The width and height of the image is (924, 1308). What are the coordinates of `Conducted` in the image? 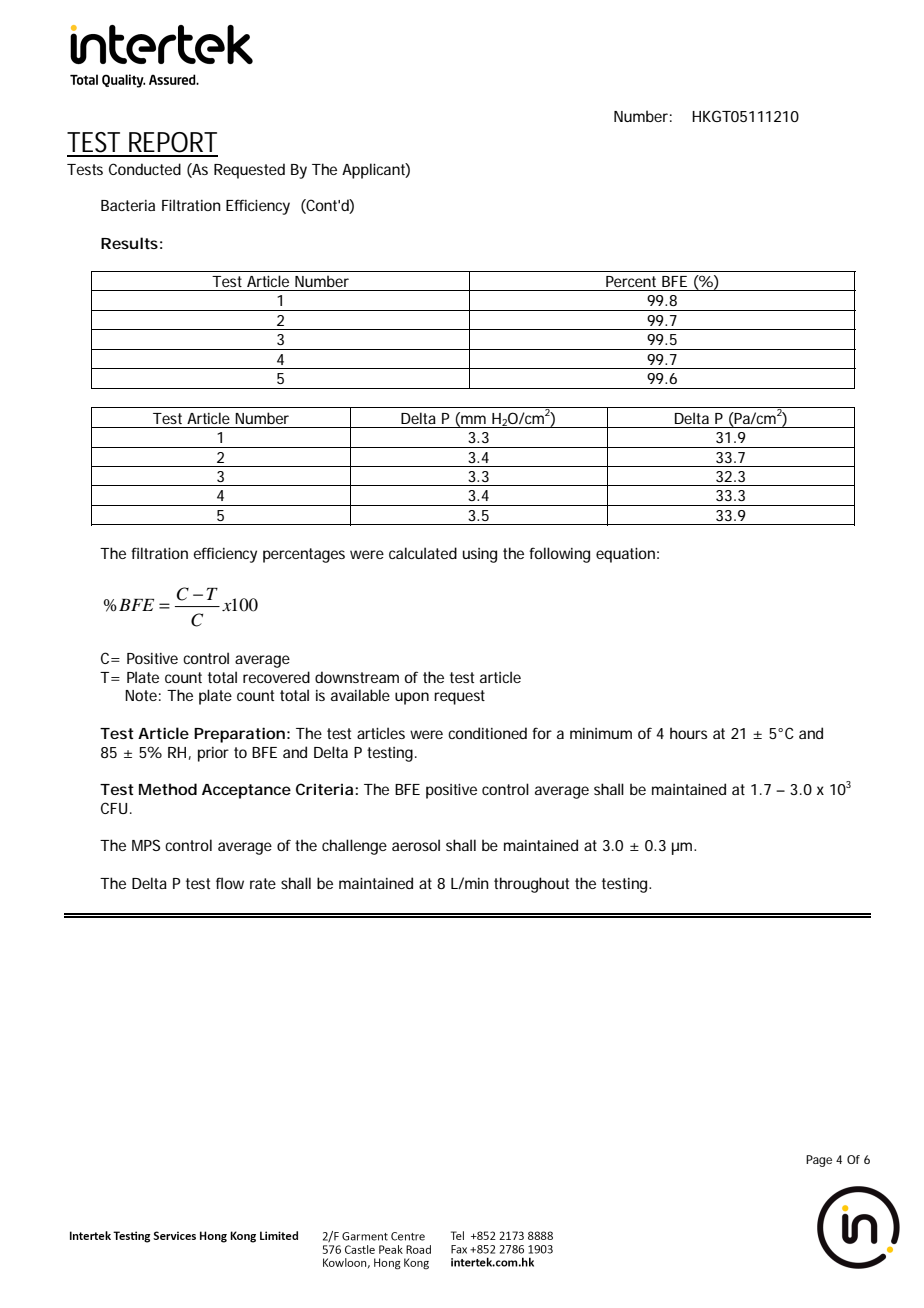 It's located at (145, 169).
